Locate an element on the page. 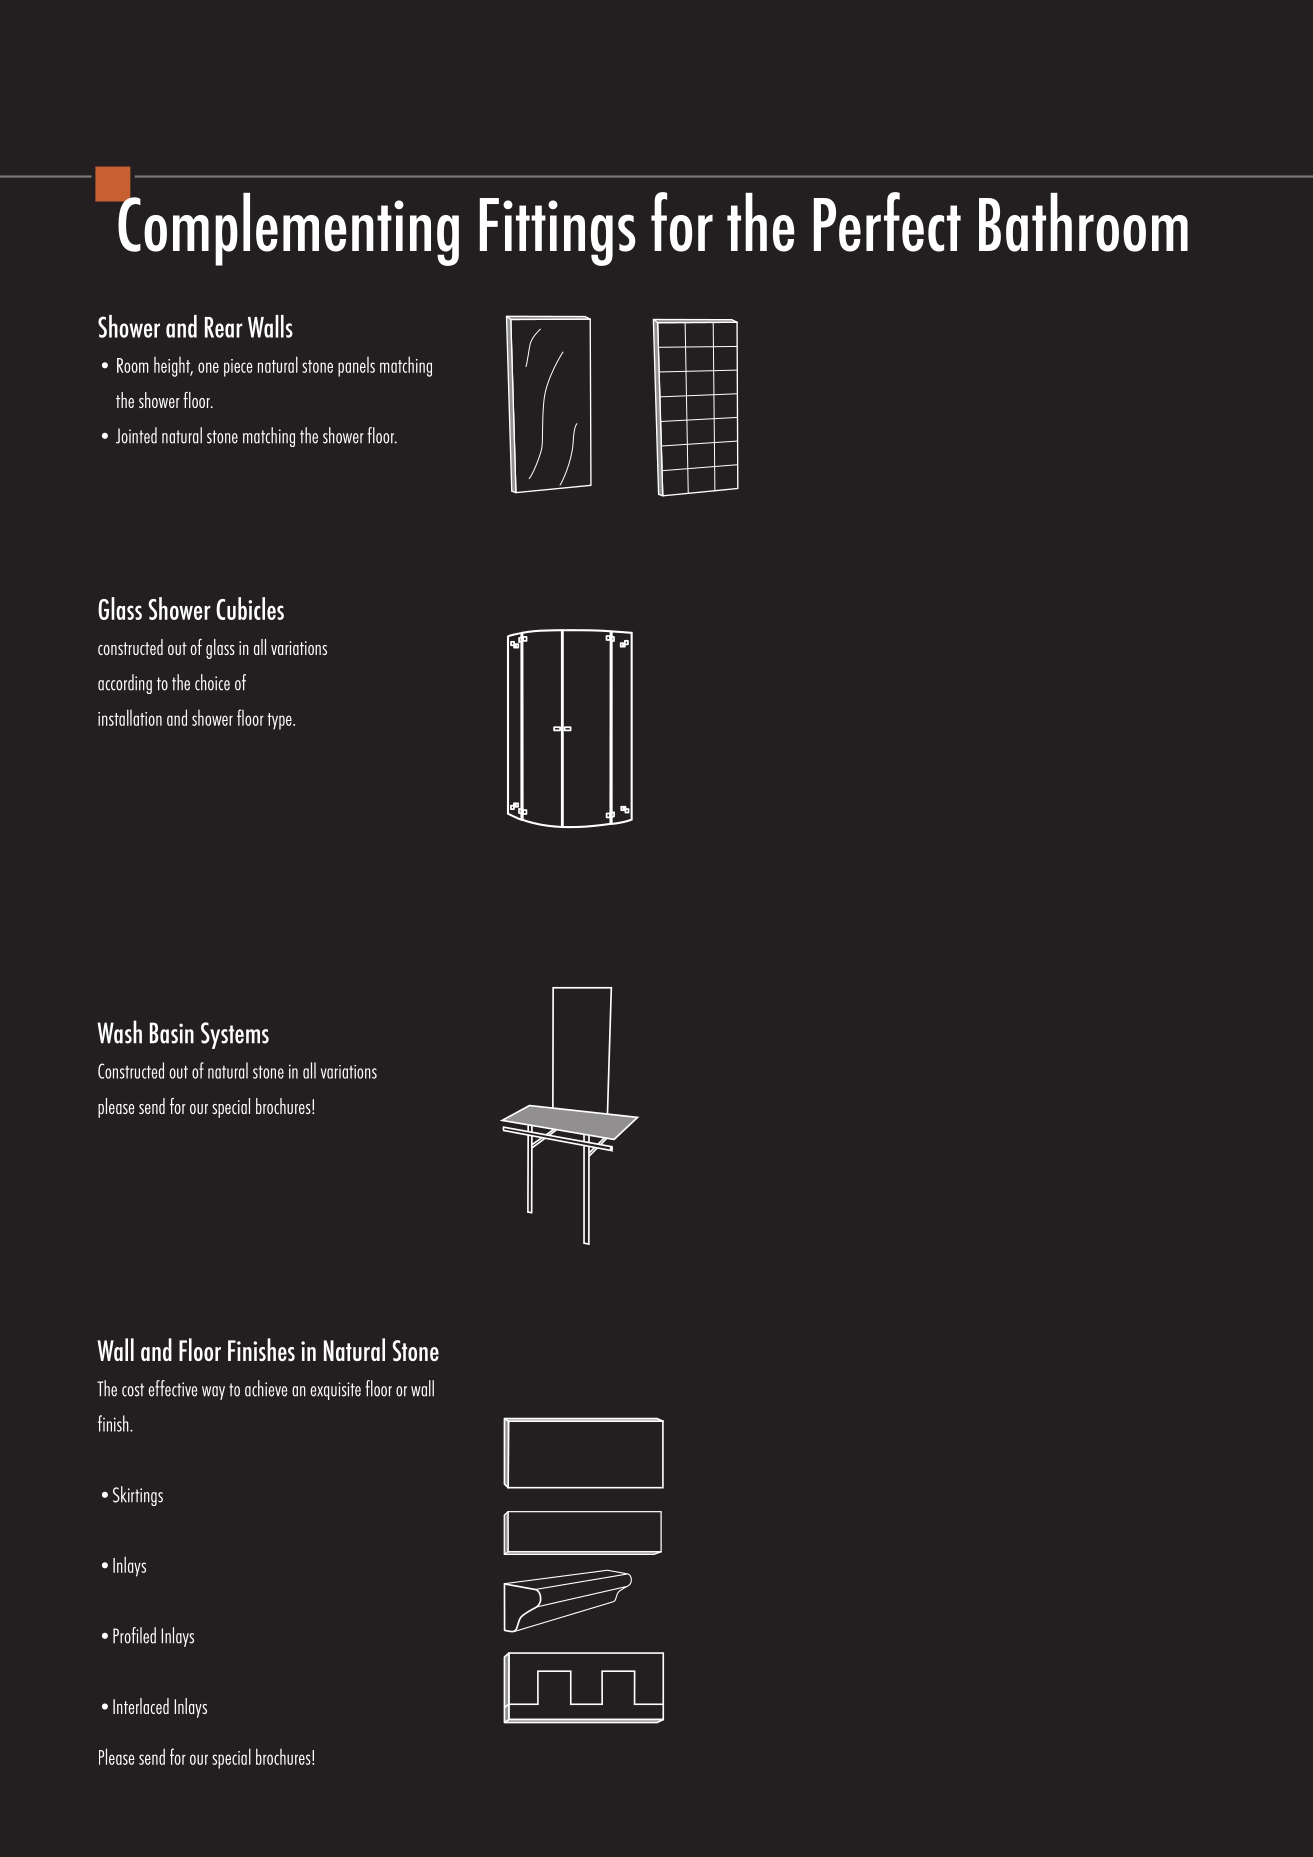  Perfect is located at coordinates (887, 222).
